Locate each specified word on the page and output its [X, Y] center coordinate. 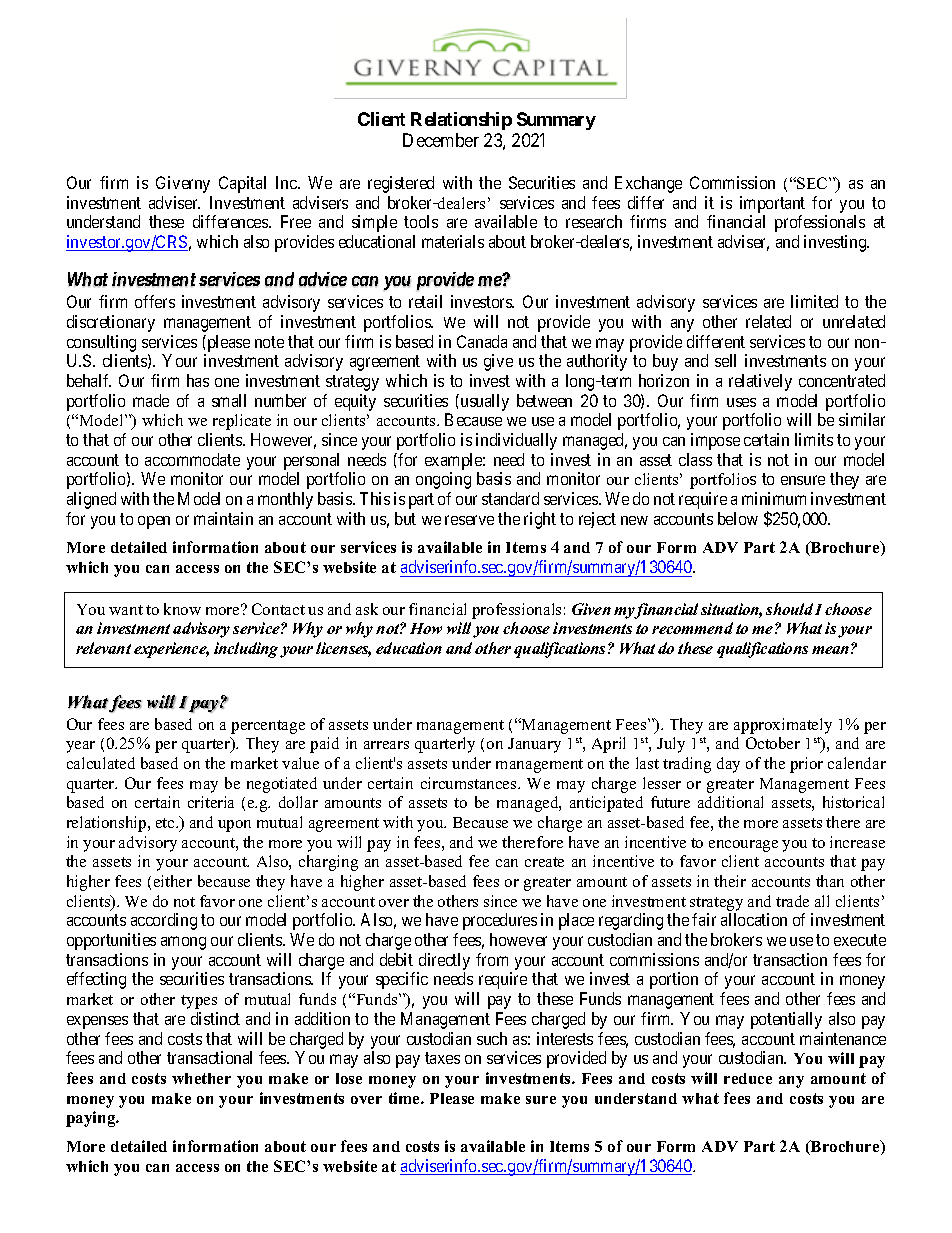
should [789, 609]
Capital [242, 184]
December [441, 140]
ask [367, 609]
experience [171, 650]
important [772, 204]
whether [201, 1078]
